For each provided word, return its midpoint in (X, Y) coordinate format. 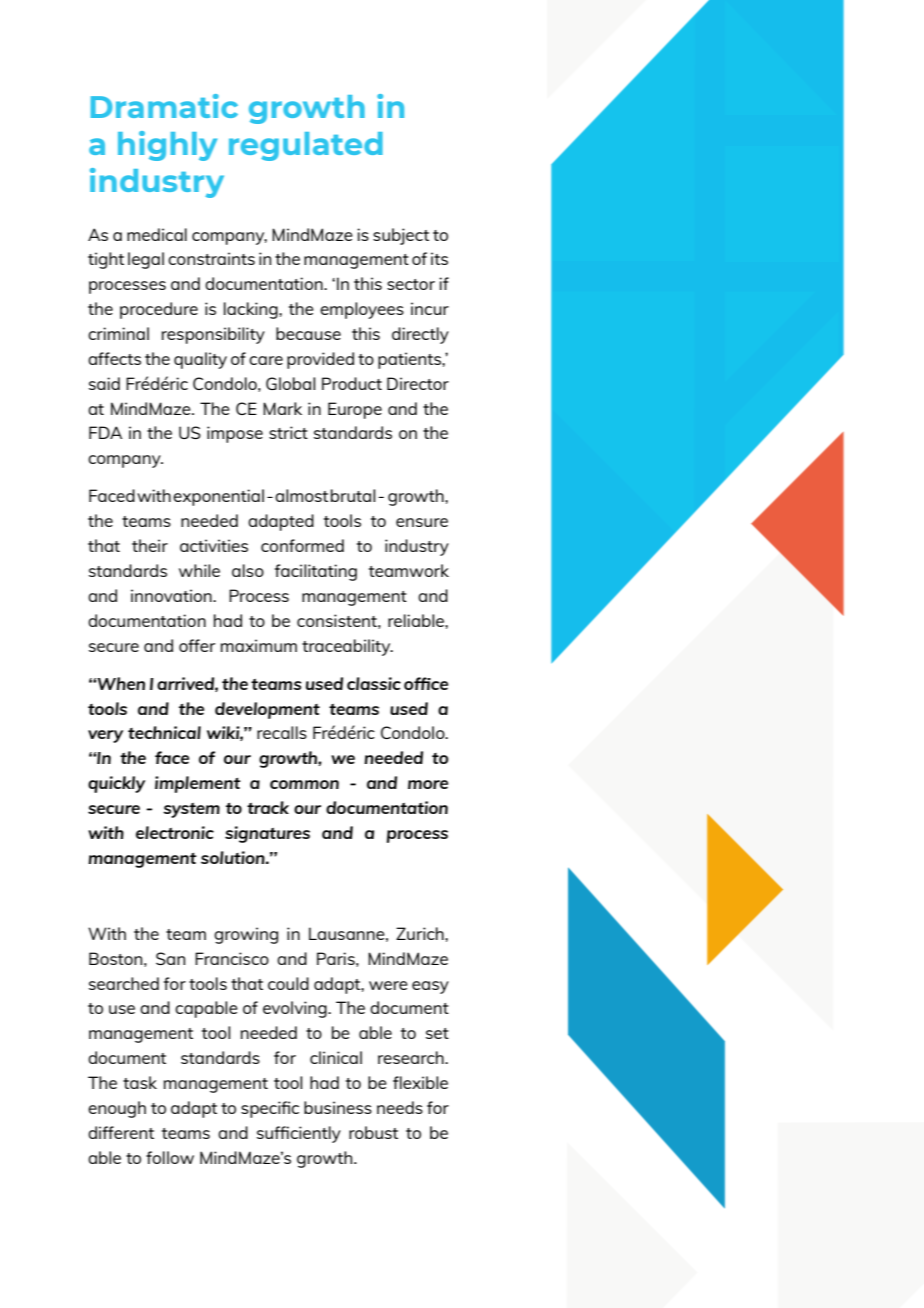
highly (167, 146)
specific (270, 1109)
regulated (306, 146)
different (121, 1132)
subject (401, 236)
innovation (172, 595)
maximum (259, 645)
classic (374, 683)
